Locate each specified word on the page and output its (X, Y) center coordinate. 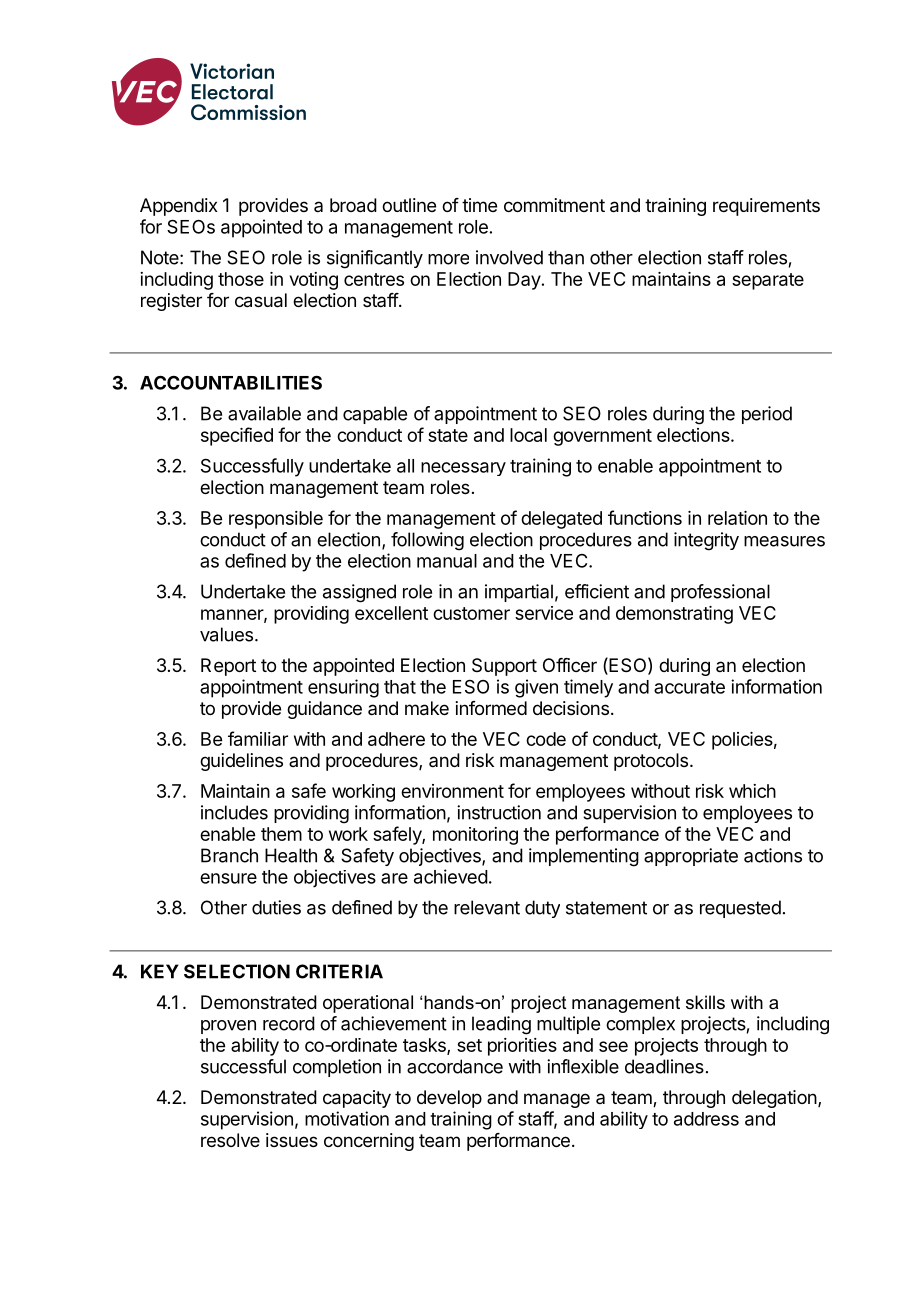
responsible (276, 520)
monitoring (475, 836)
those (241, 279)
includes (234, 812)
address (706, 1119)
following (427, 541)
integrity (706, 541)
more (448, 259)
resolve (230, 1140)
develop (449, 1099)
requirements (766, 207)
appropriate (691, 857)
